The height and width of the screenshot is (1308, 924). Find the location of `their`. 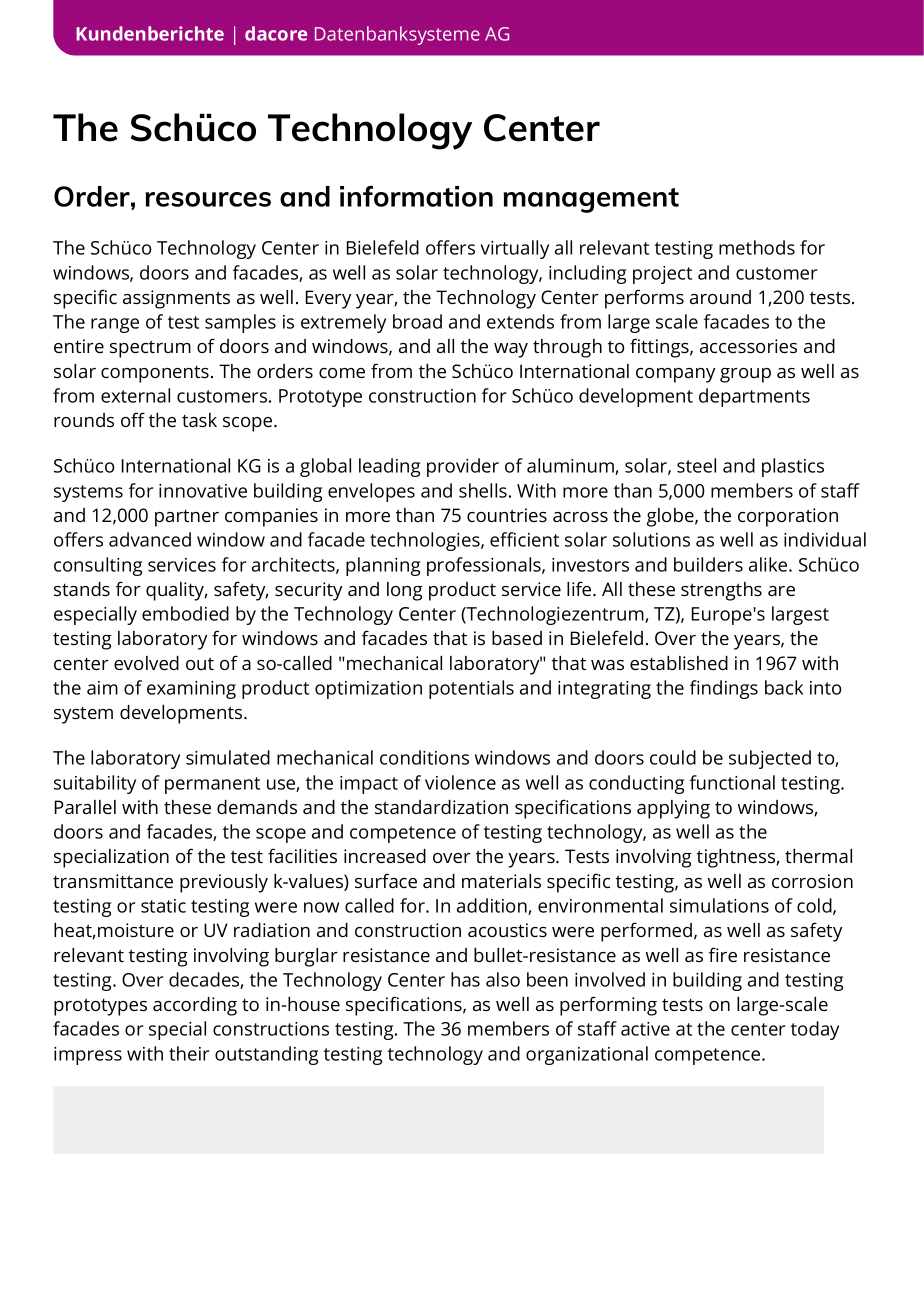

their is located at coordinates (189, 1053).
